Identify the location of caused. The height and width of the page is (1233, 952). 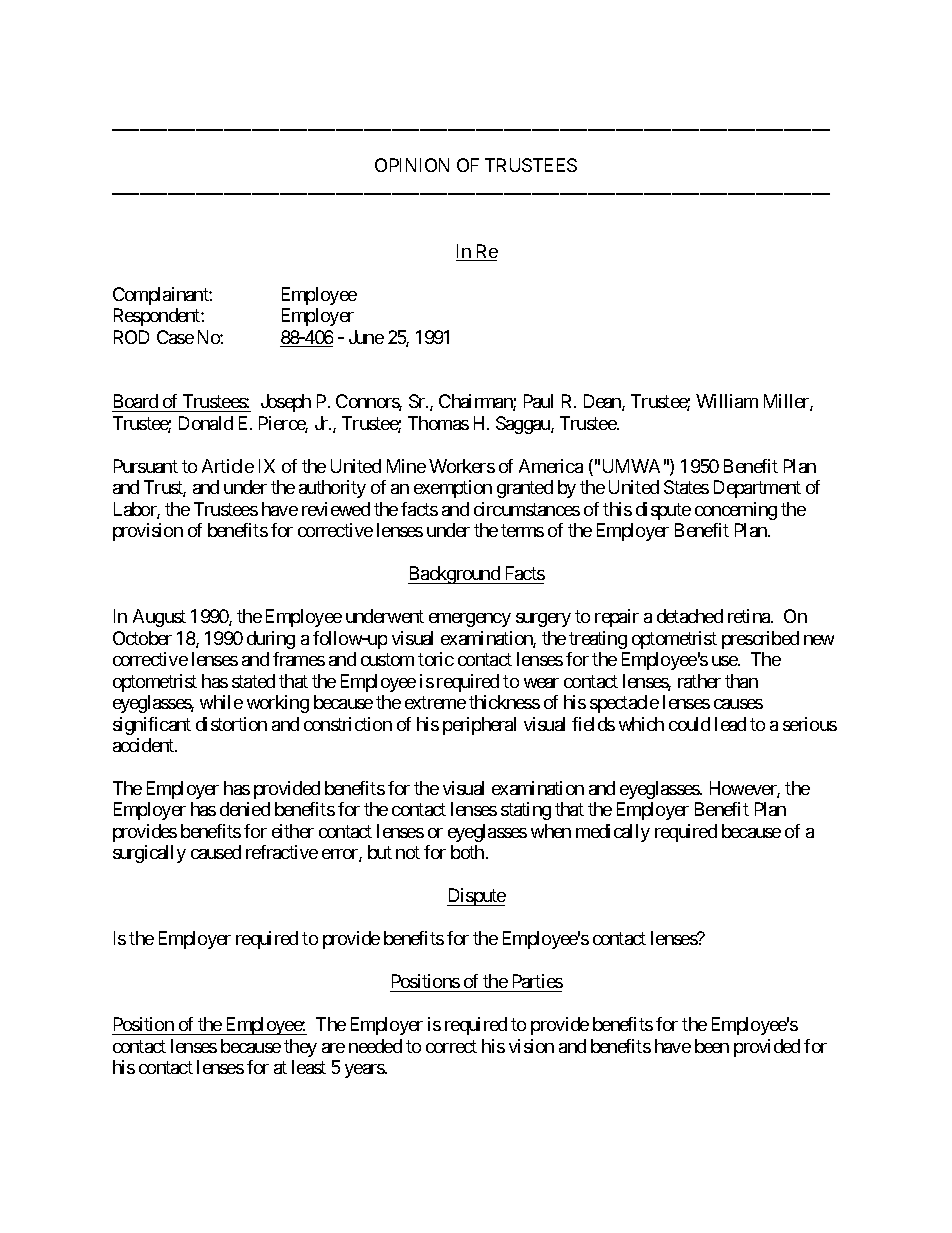
(216, 852).
